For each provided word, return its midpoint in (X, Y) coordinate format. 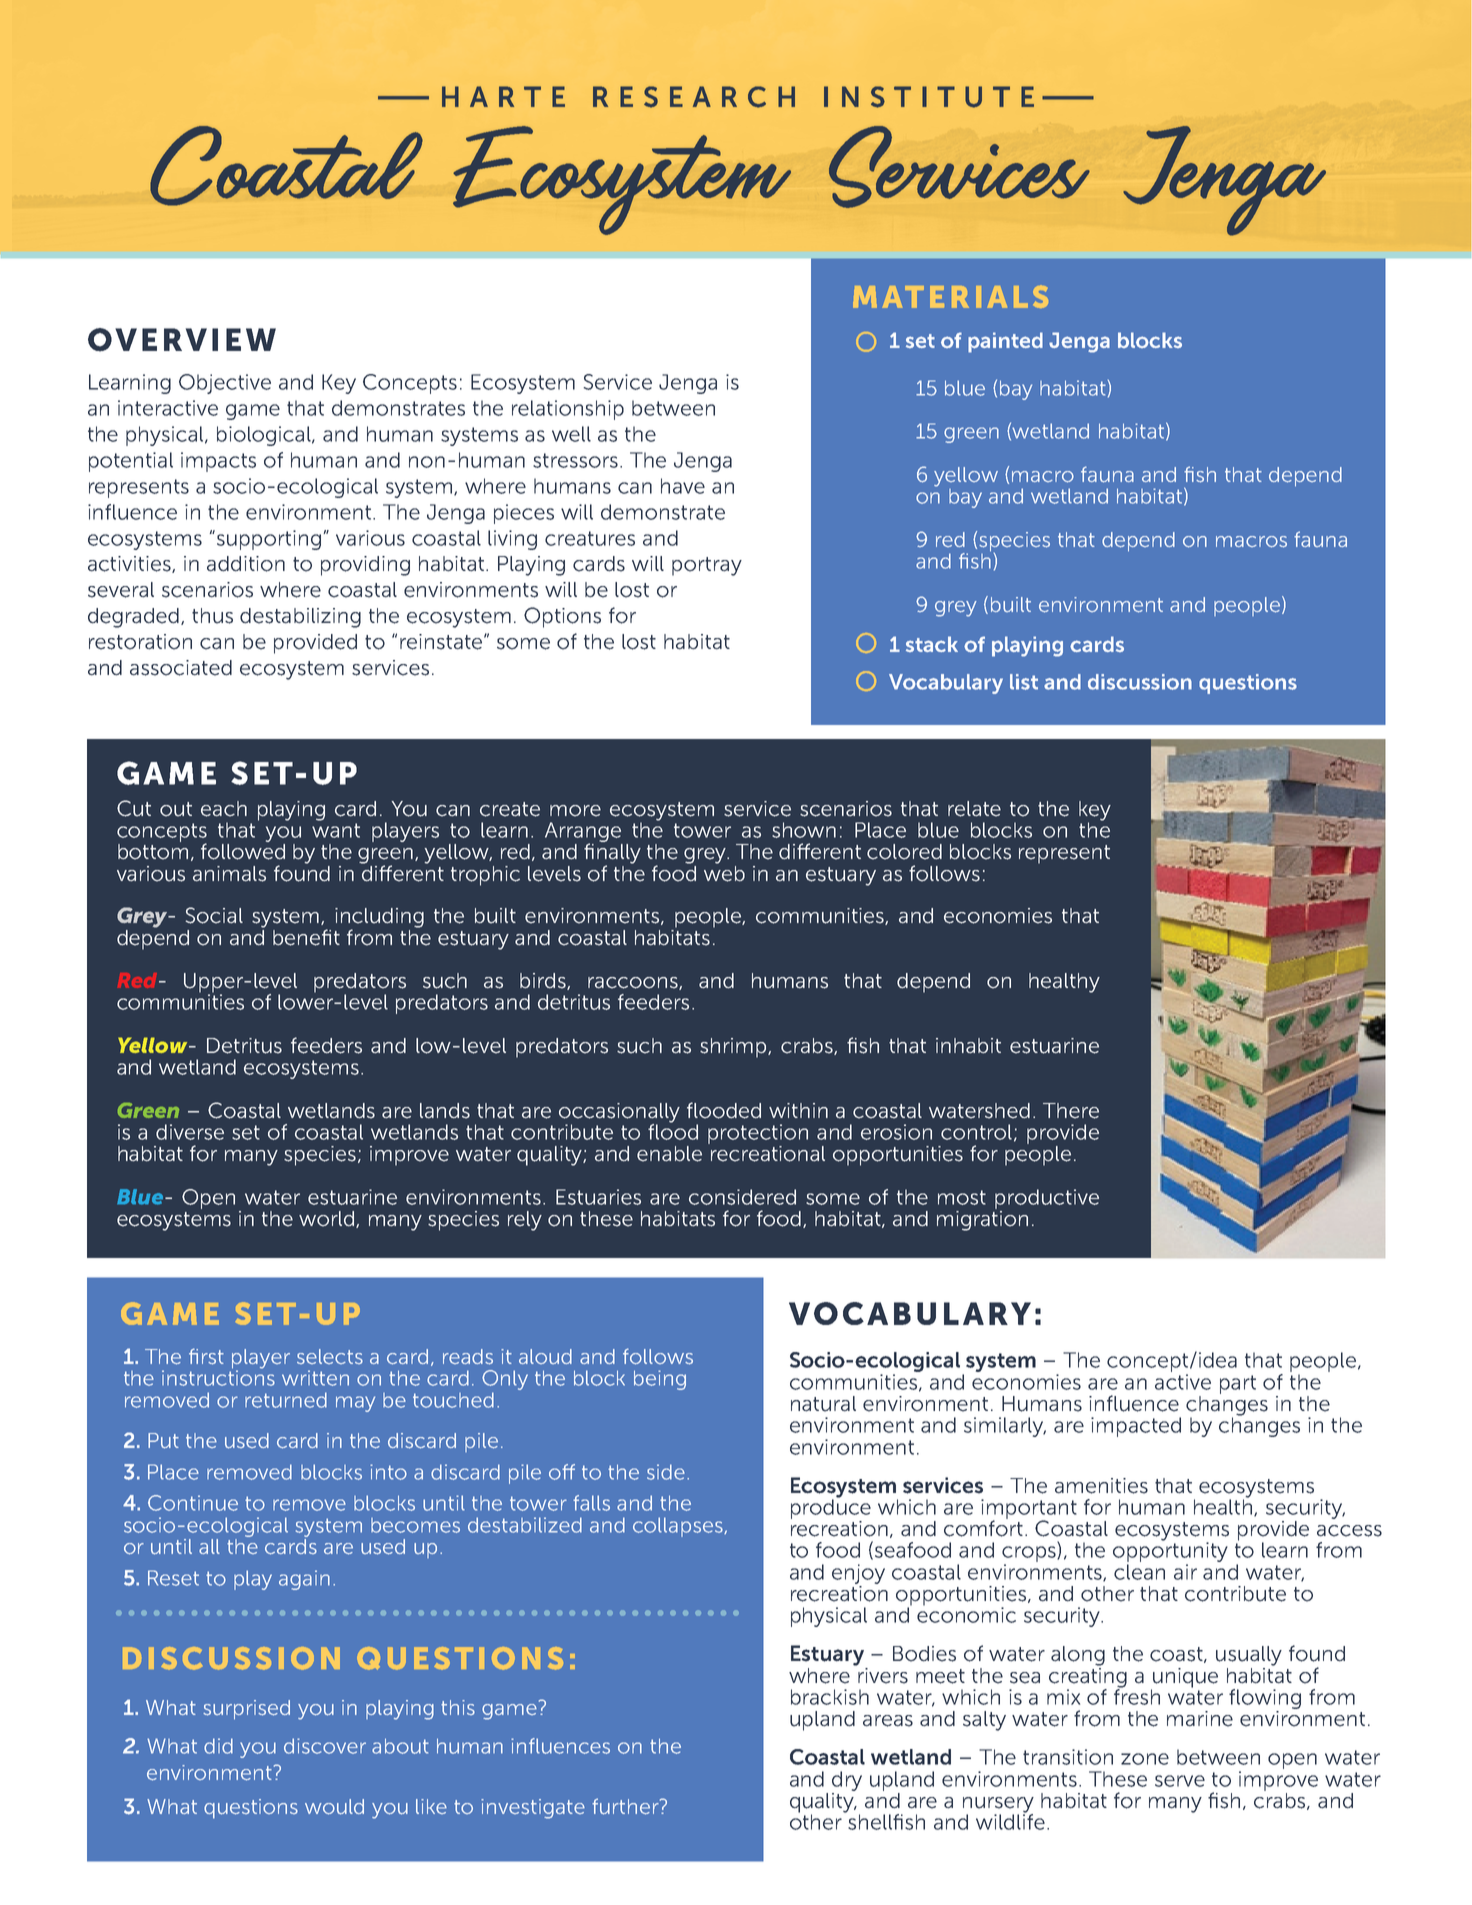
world (328, 1219)
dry (847, 1781)
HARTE (503, 96)
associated (181, 668)
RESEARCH (694, 97)
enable (669, 1154)
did (218, 1746)
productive (1047, 1199)
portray (707, 566)
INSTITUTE (929, 97)
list (1024, 682)
